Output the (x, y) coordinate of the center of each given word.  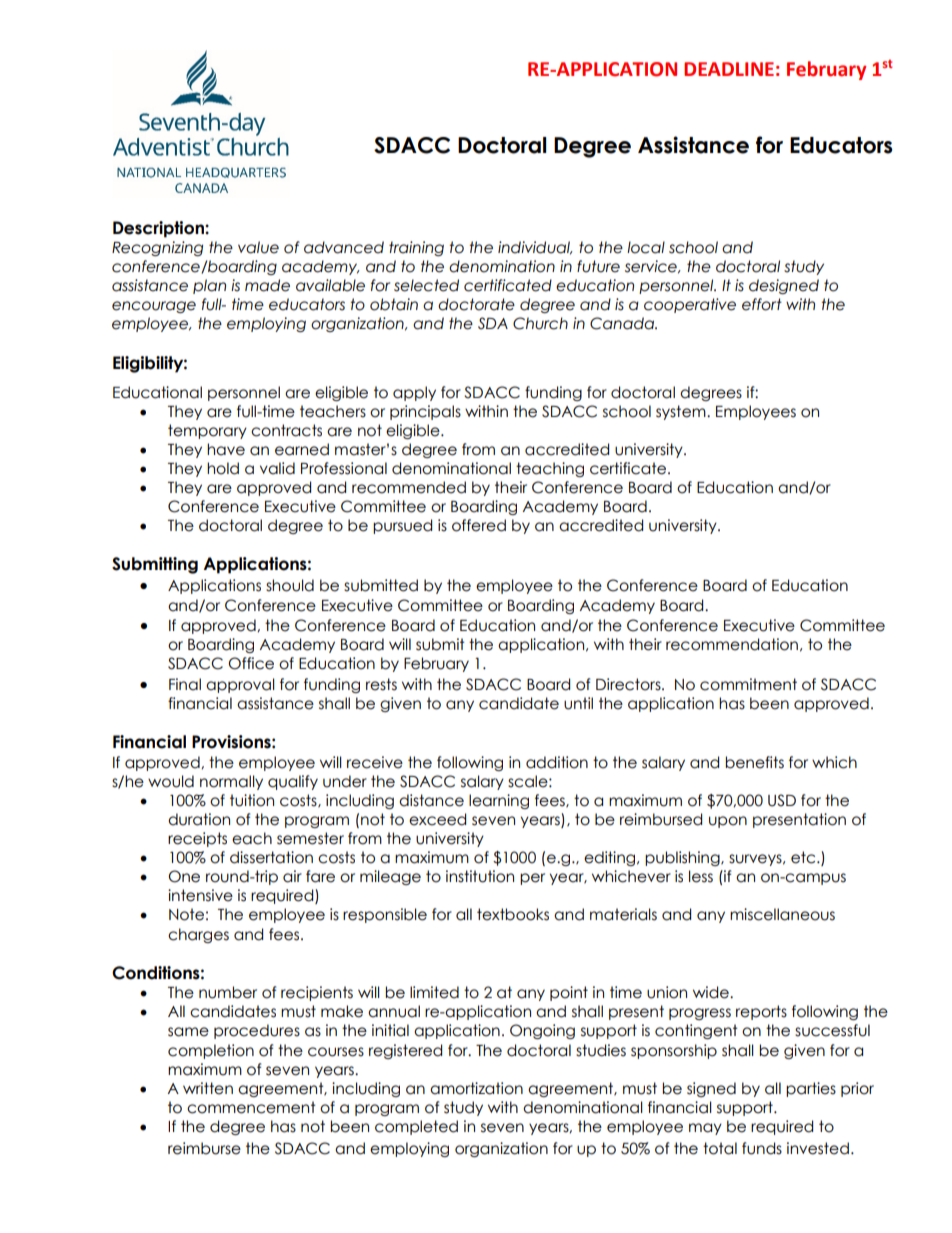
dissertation (271, 857)
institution (480, 876)
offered (479, 525)
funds (762, 1148)
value (258, 247)
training (416, 248)
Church (540, 323)
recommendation (732, 644)
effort (762, 304)
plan (209, 286)
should (290, 585)
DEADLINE (729, 69)
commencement (251, 1107)
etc (804, 857)
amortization (476, 1088)
